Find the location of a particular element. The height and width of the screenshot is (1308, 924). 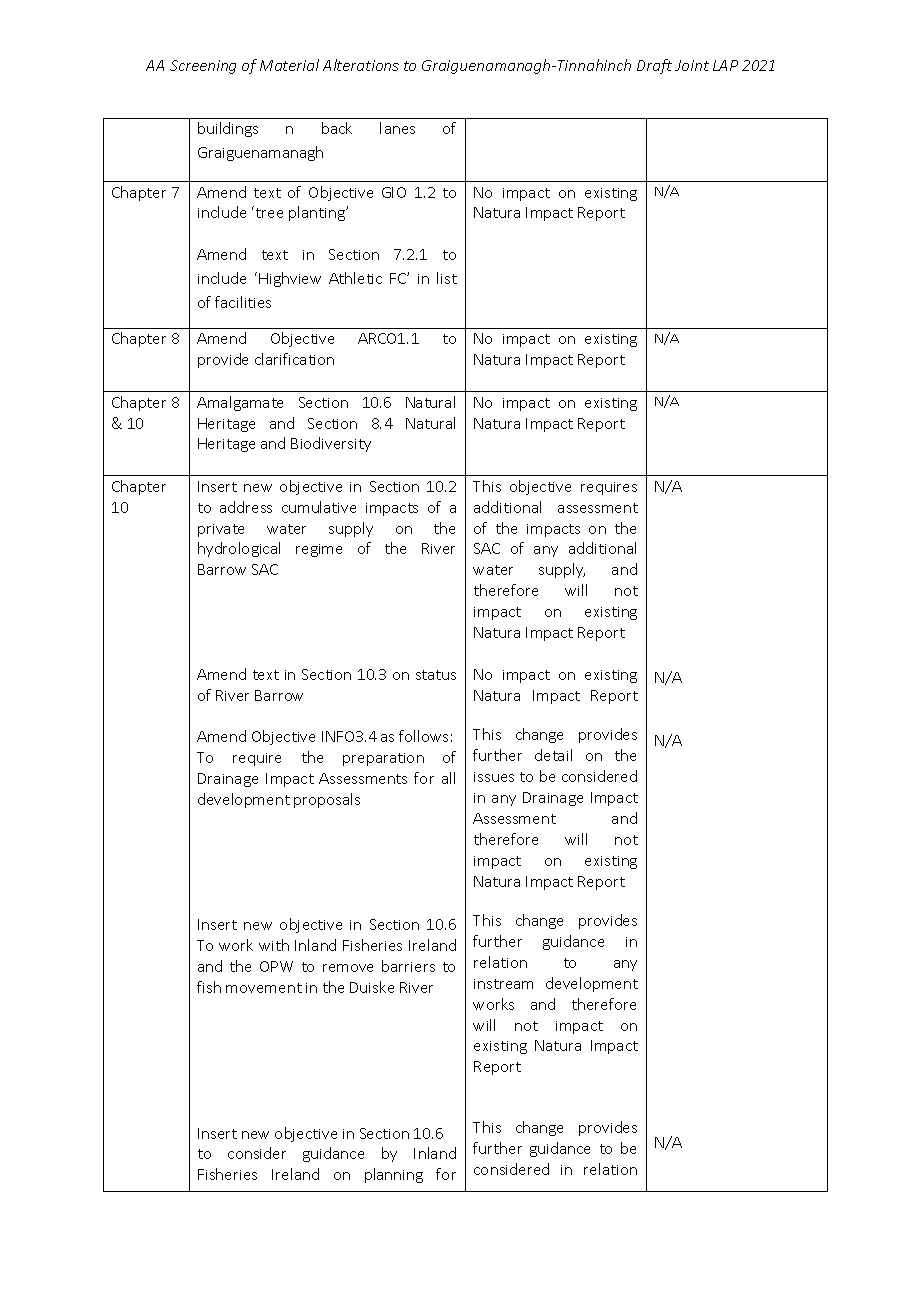

Material is located at coordinates (289, 65).
